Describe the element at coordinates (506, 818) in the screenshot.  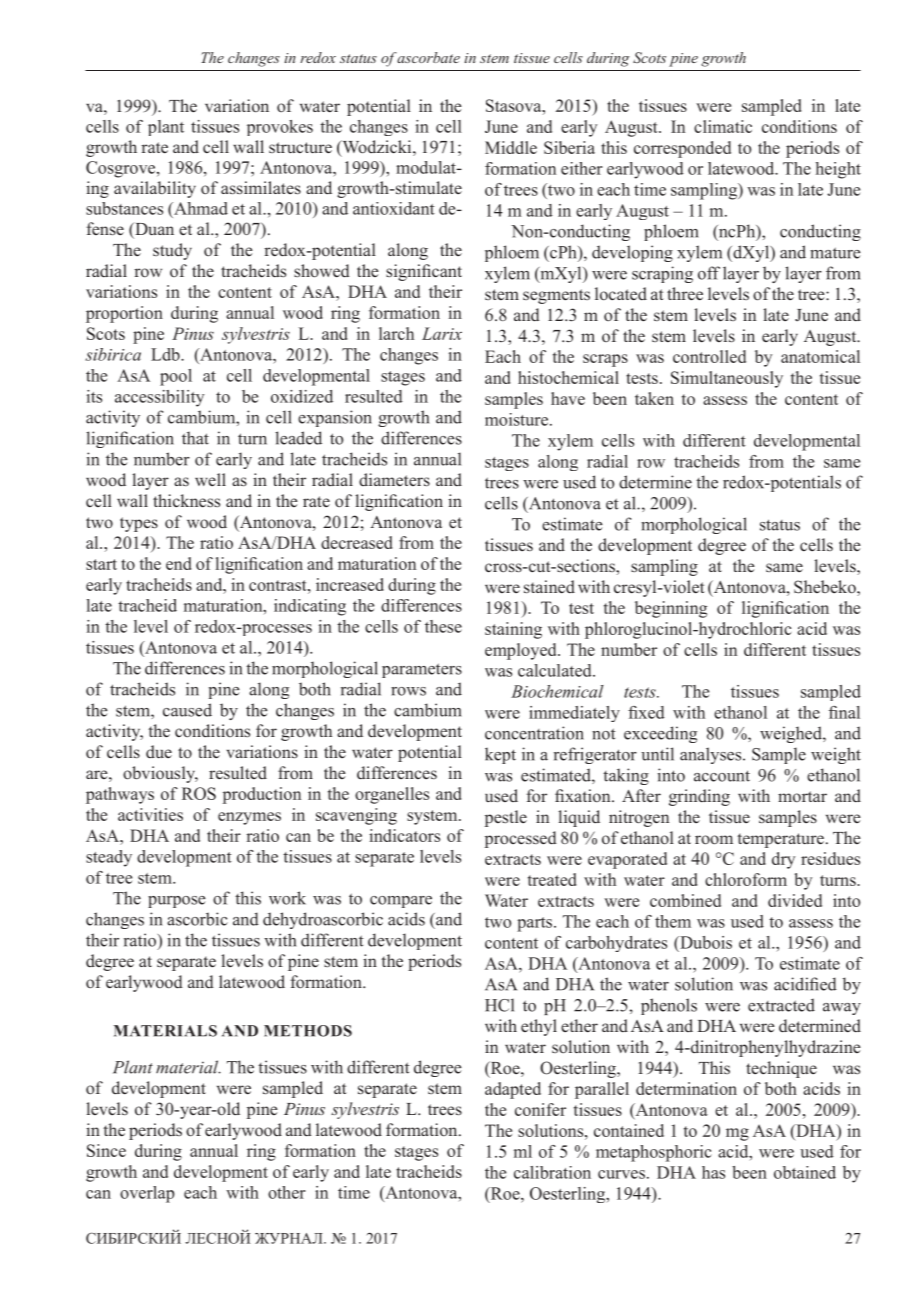
I see `pestle` at that location.
